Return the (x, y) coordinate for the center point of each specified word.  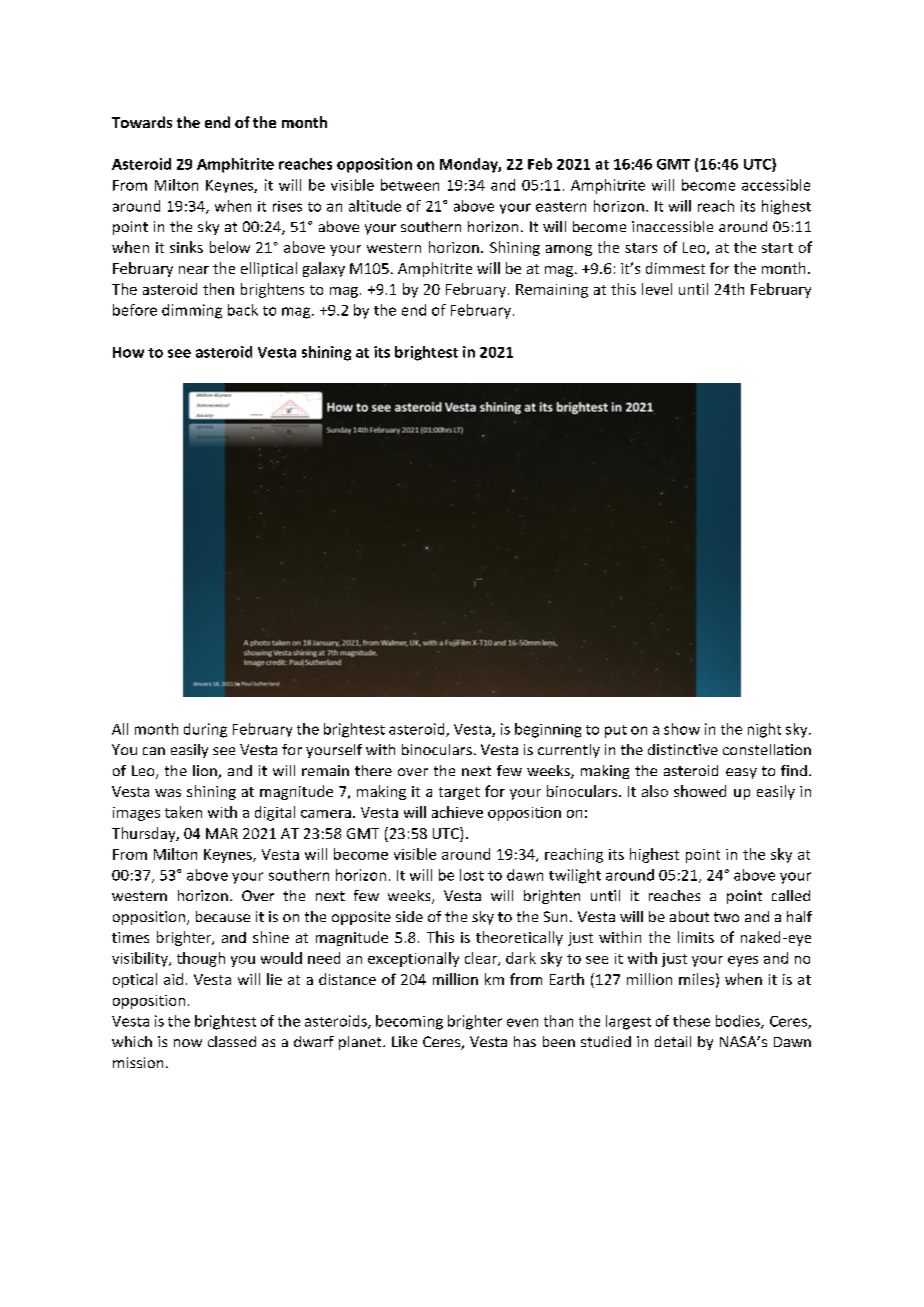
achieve (457, 812)
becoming (409, 1022)
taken (183, 812)
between (410, 185)
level (657, 289)
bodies (739, 1022)
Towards (142, 122)
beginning (548, 730)
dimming (192, 311)
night (764, 730)
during (205, 730)
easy (741, 773)
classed (232, 1041)
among (569, 250)
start (777, 248)
